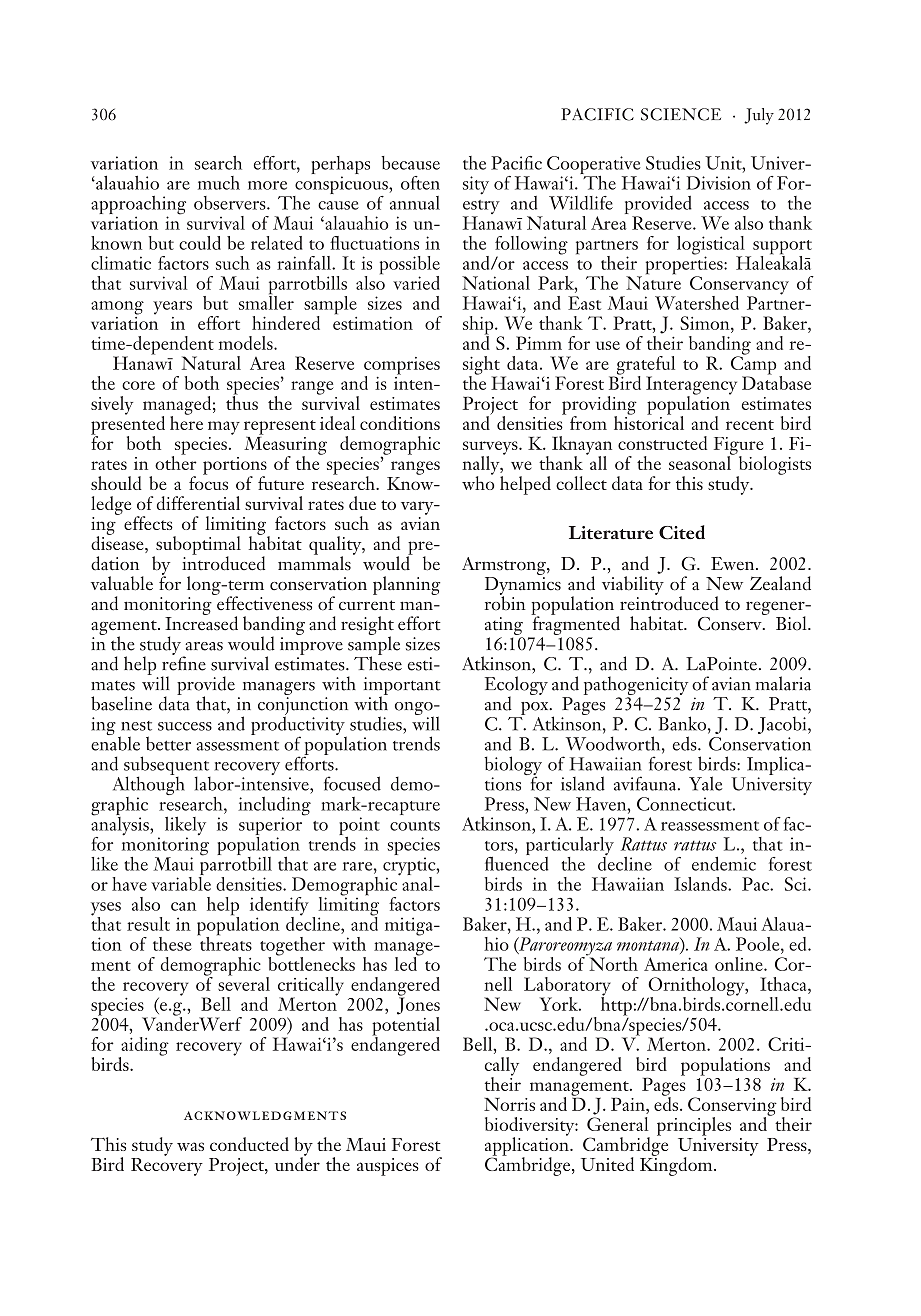 The width and height of the document is (921, 1316). I want to click on SCIENCE, so click(681, 114).
